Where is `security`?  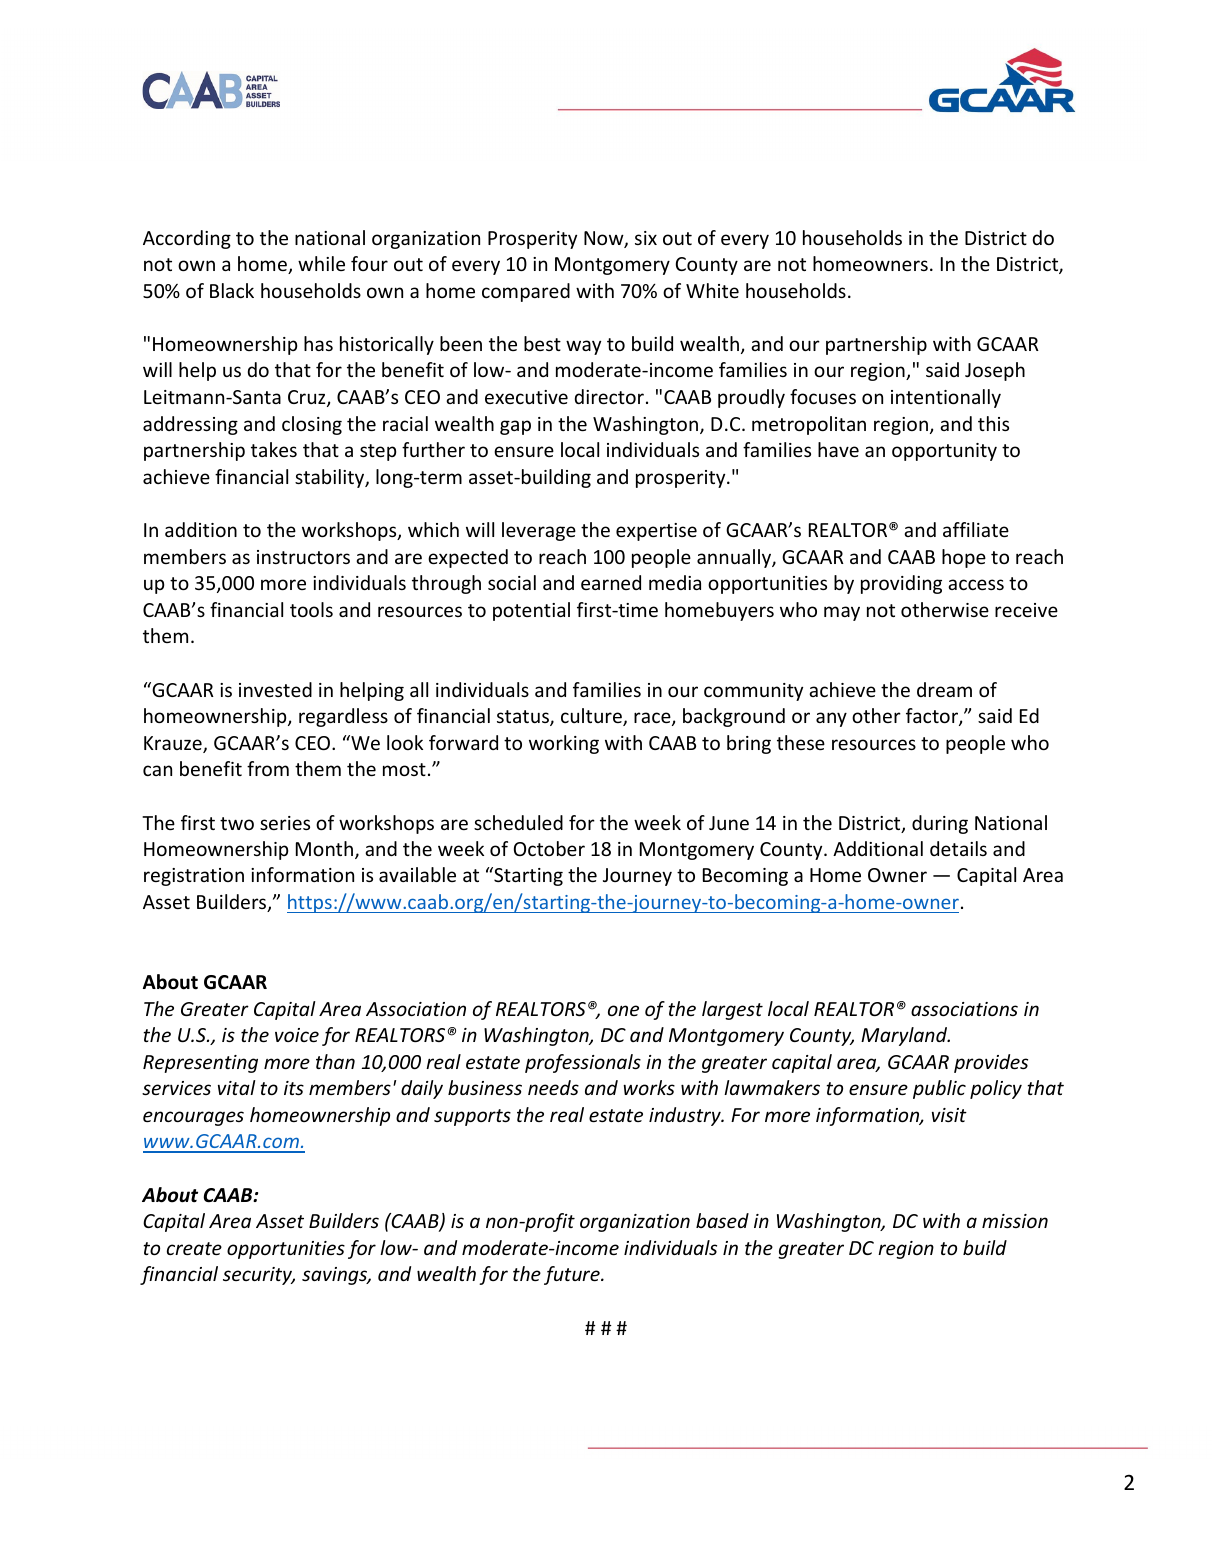 security is located at coordinates (259, 1276).
